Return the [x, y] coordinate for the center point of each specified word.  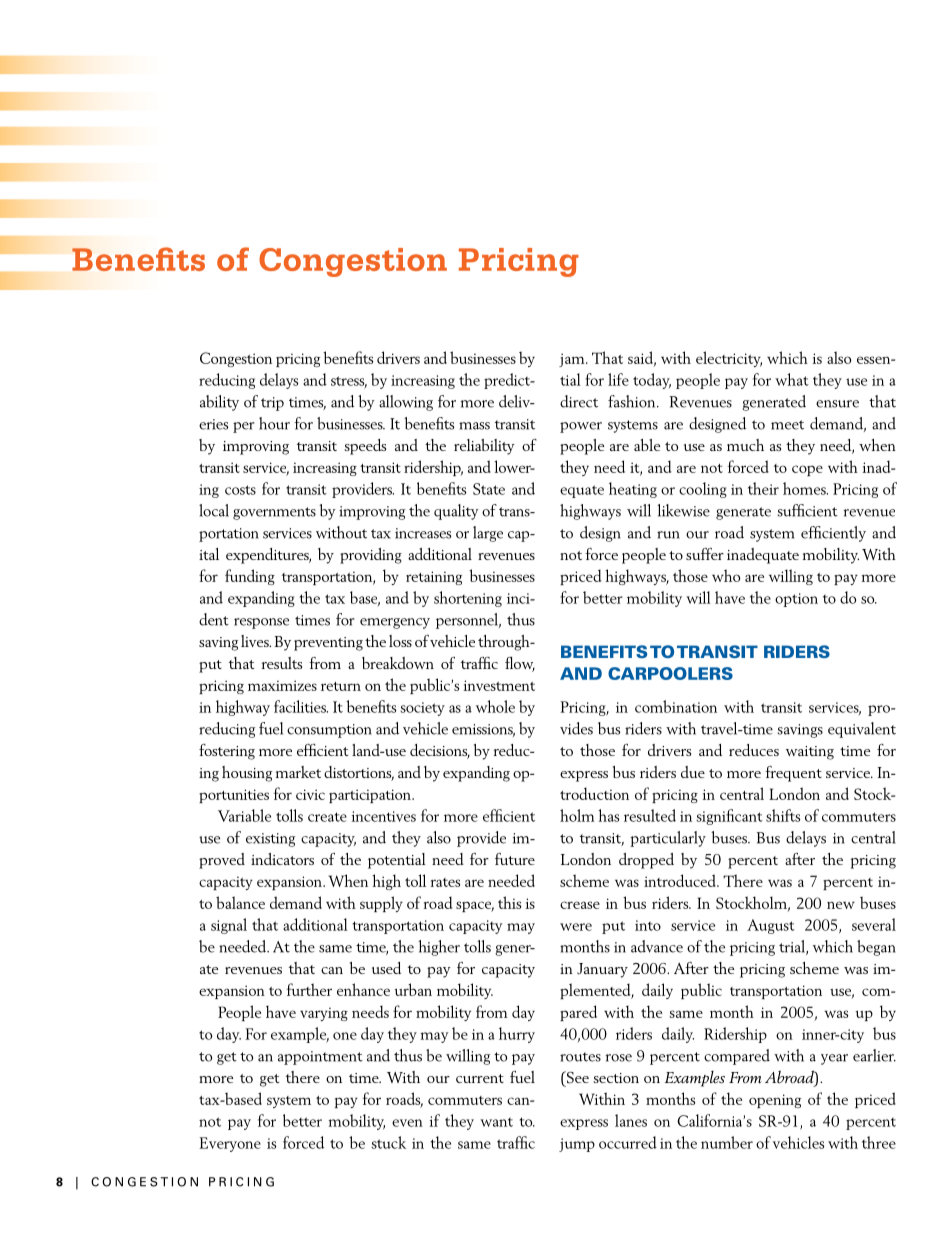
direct [579, 401]
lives [256, 641]
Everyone [230, 1144]
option [796, 600]
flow [520, 664]
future [515, 859]
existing [270, 840]
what [792, 379]
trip [272, 404]
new [841, 905]
